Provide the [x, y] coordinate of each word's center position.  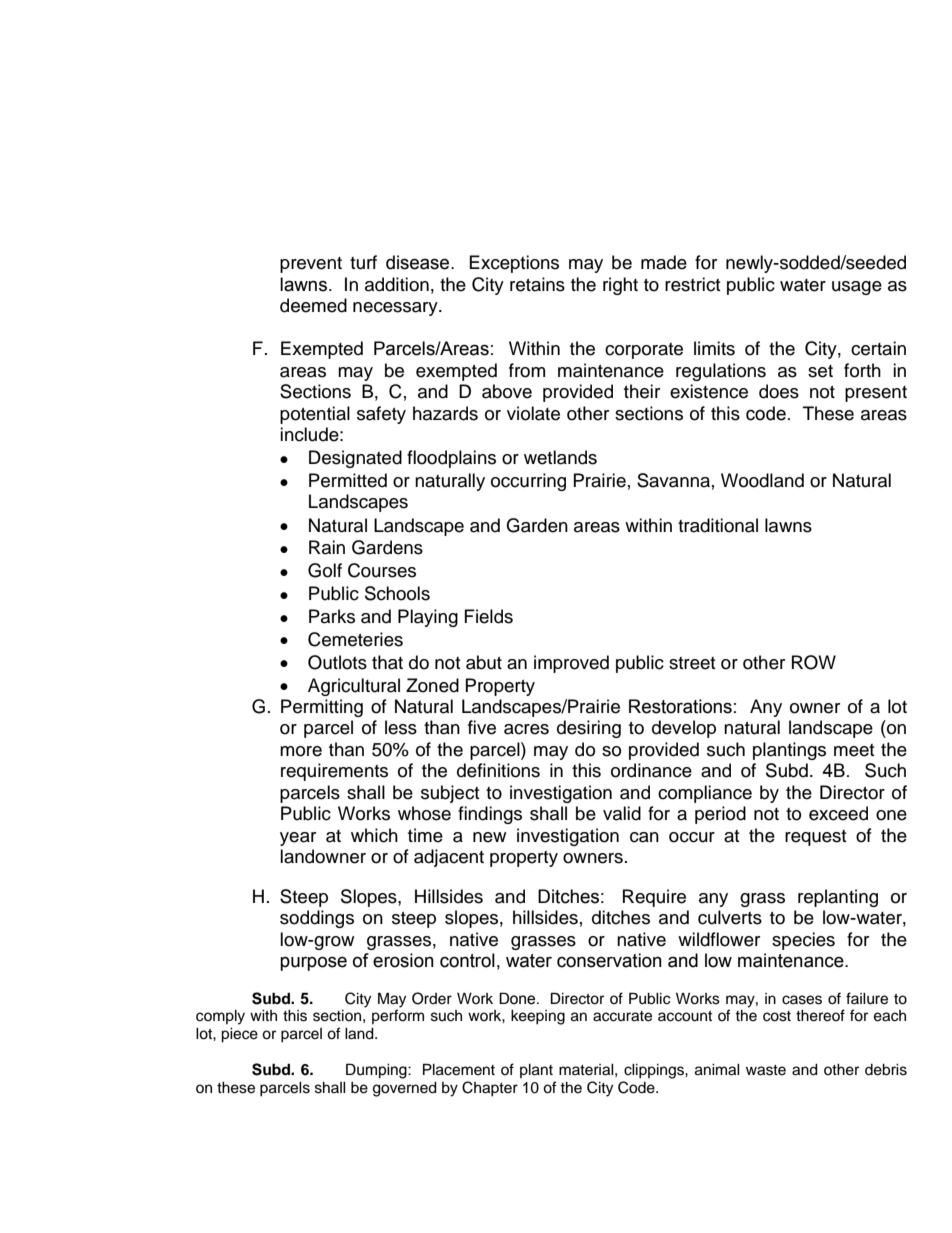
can [644, 837]
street [692, 663]
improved [571, 664]
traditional [718, 525]
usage [857, 288]
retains [537, 284]
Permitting [322, 708]
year [298, 839]
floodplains [451, 459]
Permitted [348, 480]
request [815, 838]
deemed [313, 305]
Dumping [377, 1071]
